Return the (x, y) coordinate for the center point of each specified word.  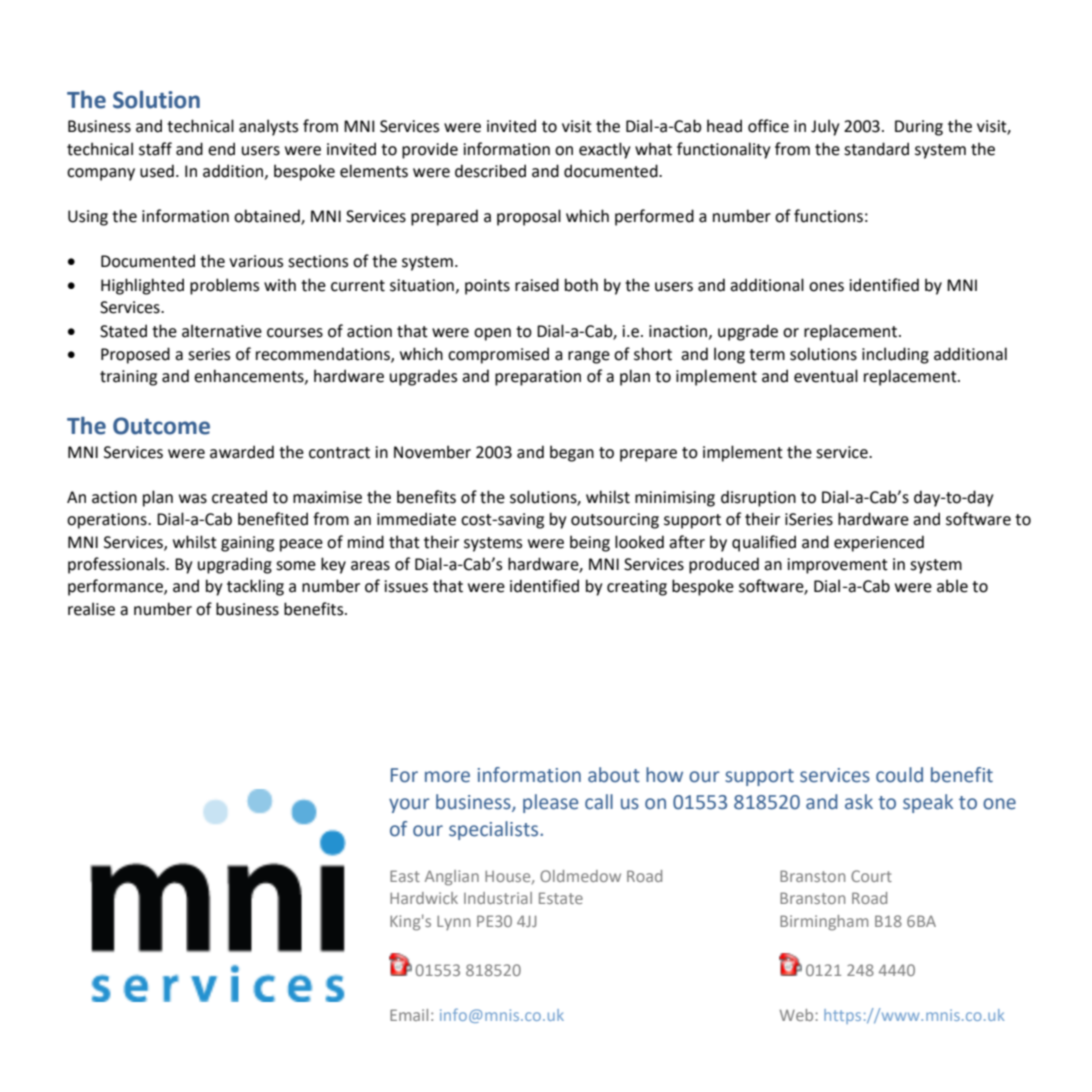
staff (155, 149)
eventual (826, 376)
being (590, 543)
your (409, 805)
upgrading (235, 565)
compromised (498, 355)
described (490, 171)
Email (409, 1015)
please (550, 803)
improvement (838, 566)
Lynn (453, 923)
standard (876, 149)
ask (859, 802)
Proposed (135, 355)
